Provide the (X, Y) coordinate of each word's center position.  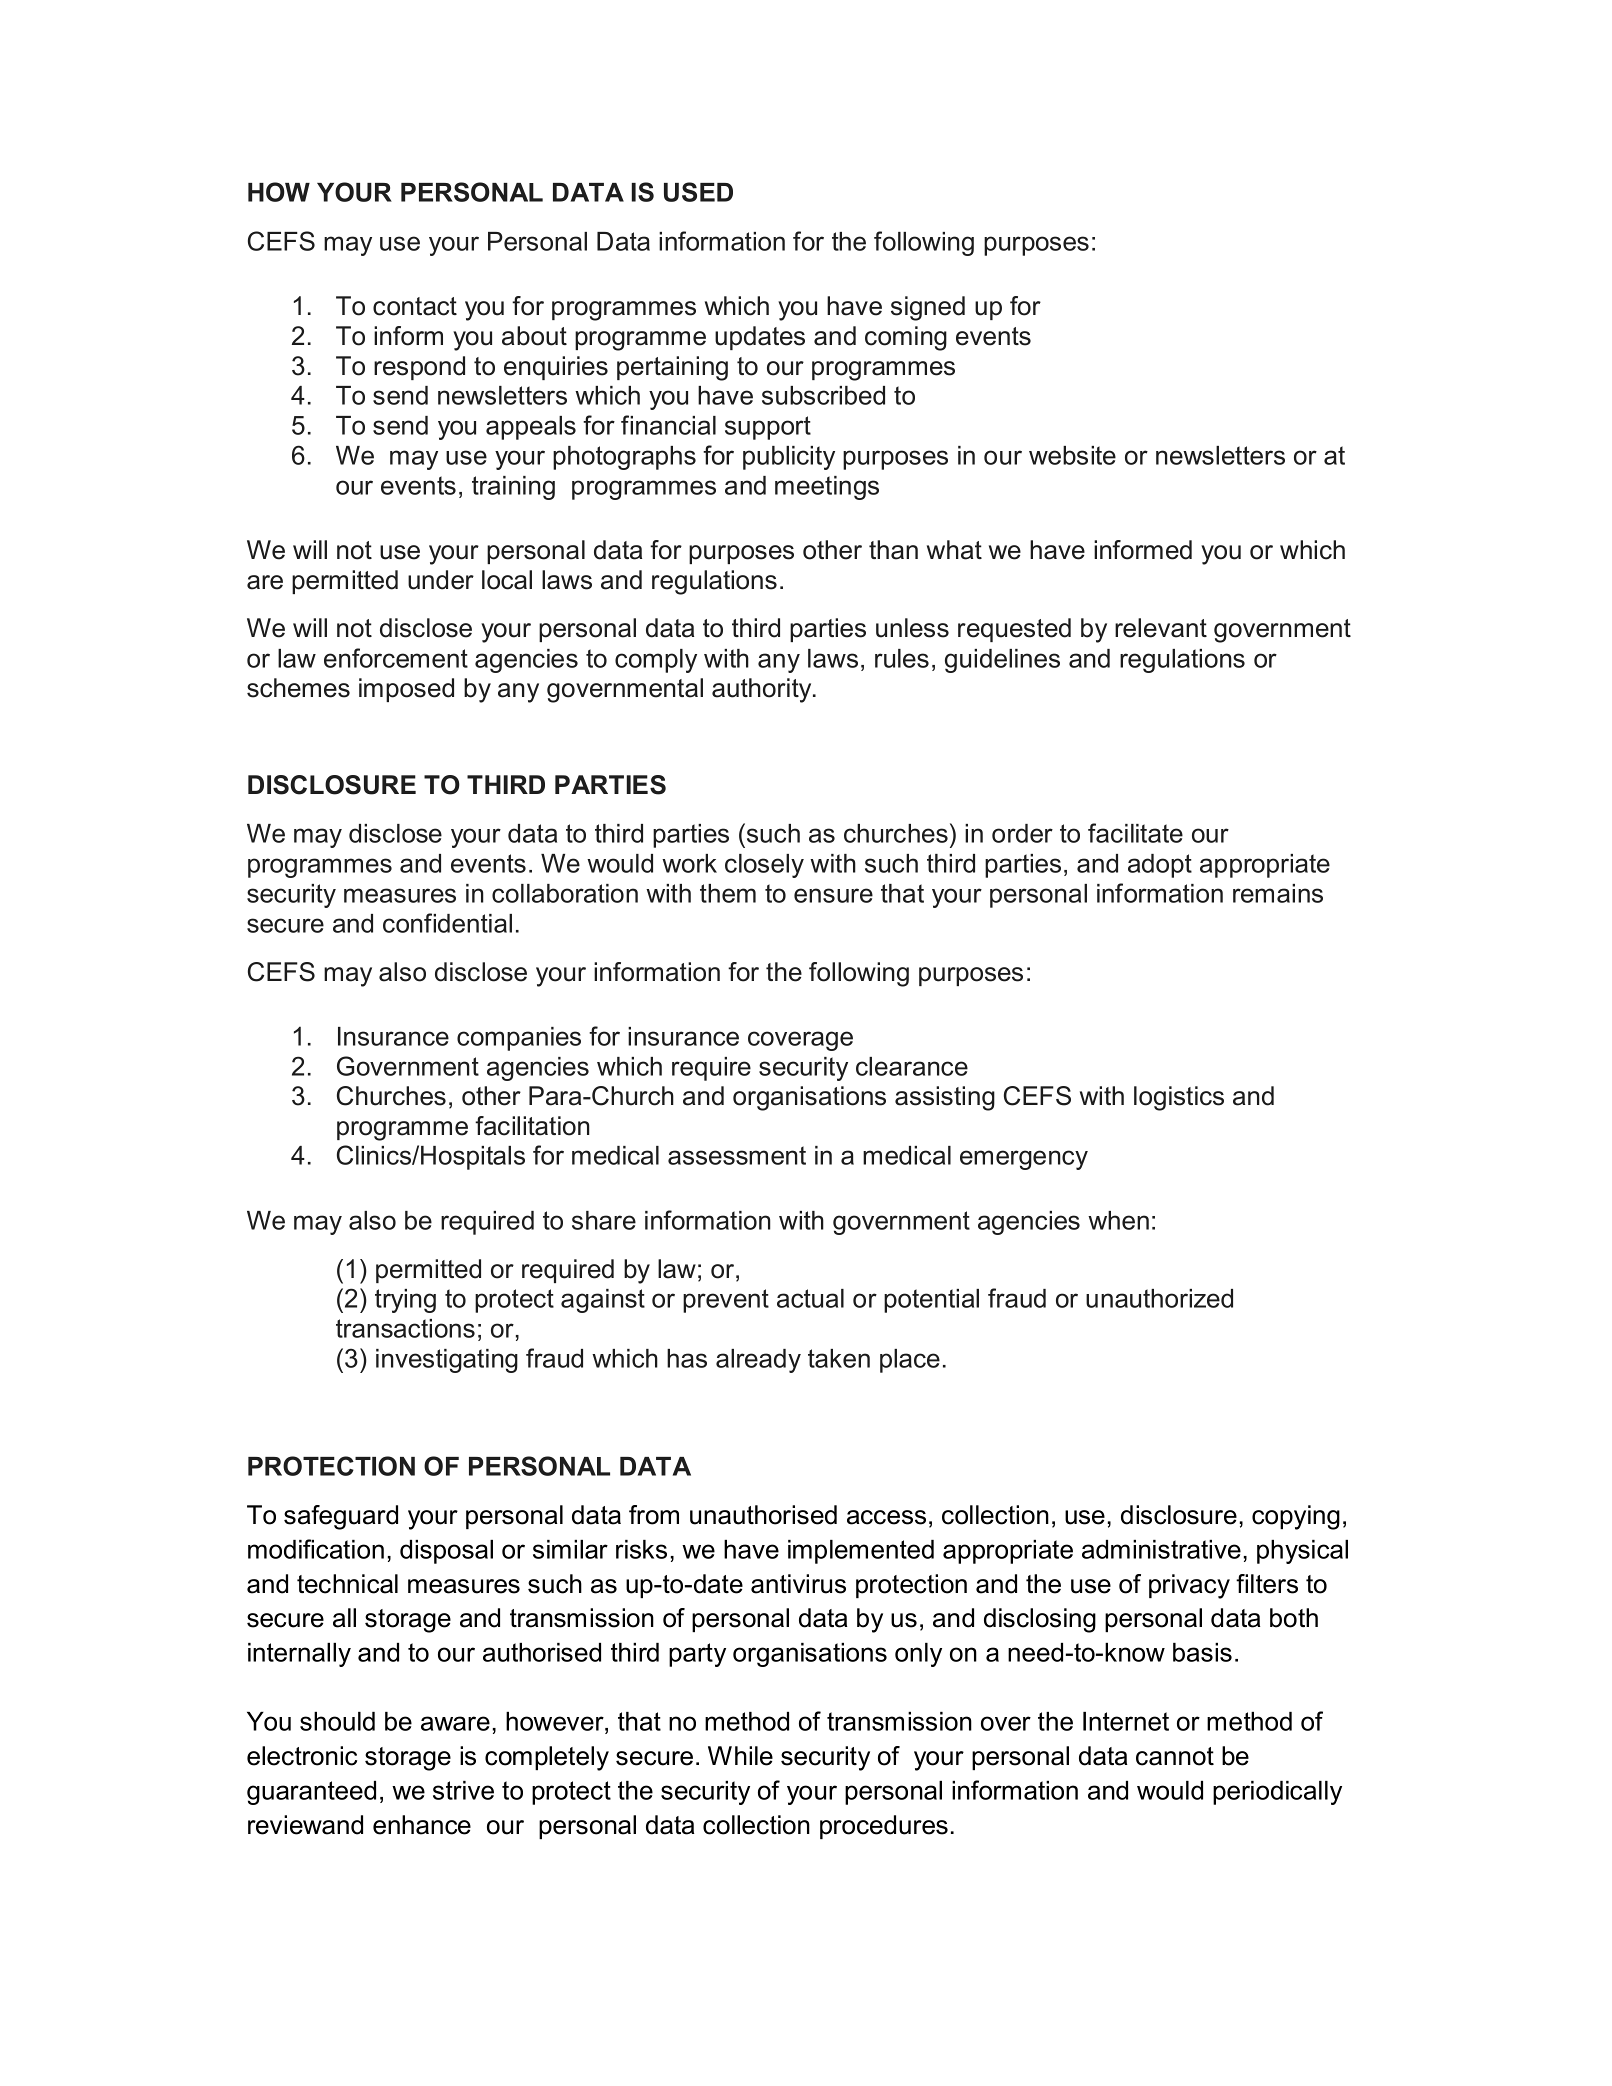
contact (415, 306)
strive (463, 1790)
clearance (912, 1066)
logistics (1179, 1098)
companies (519, 1039)
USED (698, 192)
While (740, 1756)
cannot (1175, 1756)
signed (928, 308)
